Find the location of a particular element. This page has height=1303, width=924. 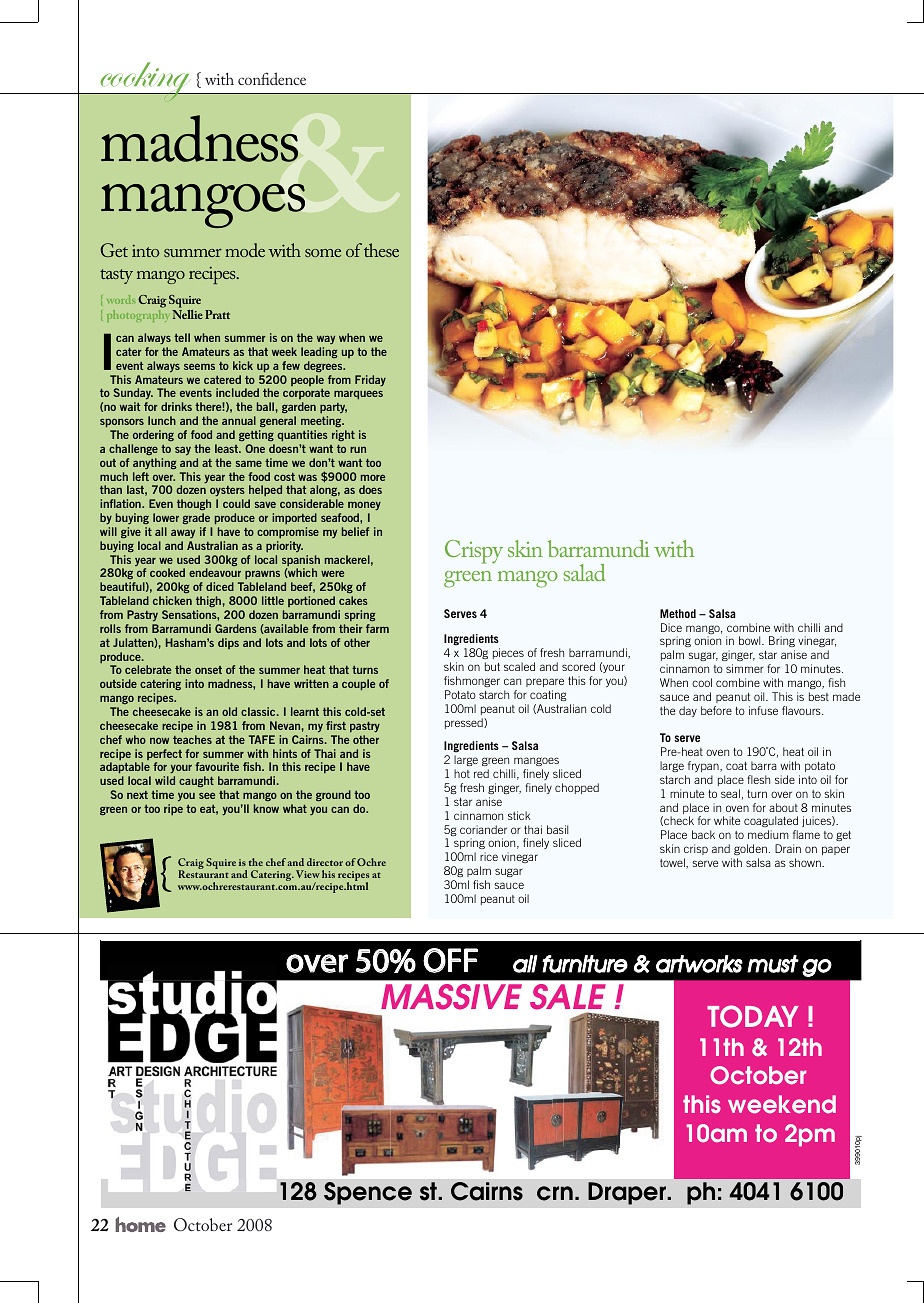

these is located at coordinates (381, 250).
